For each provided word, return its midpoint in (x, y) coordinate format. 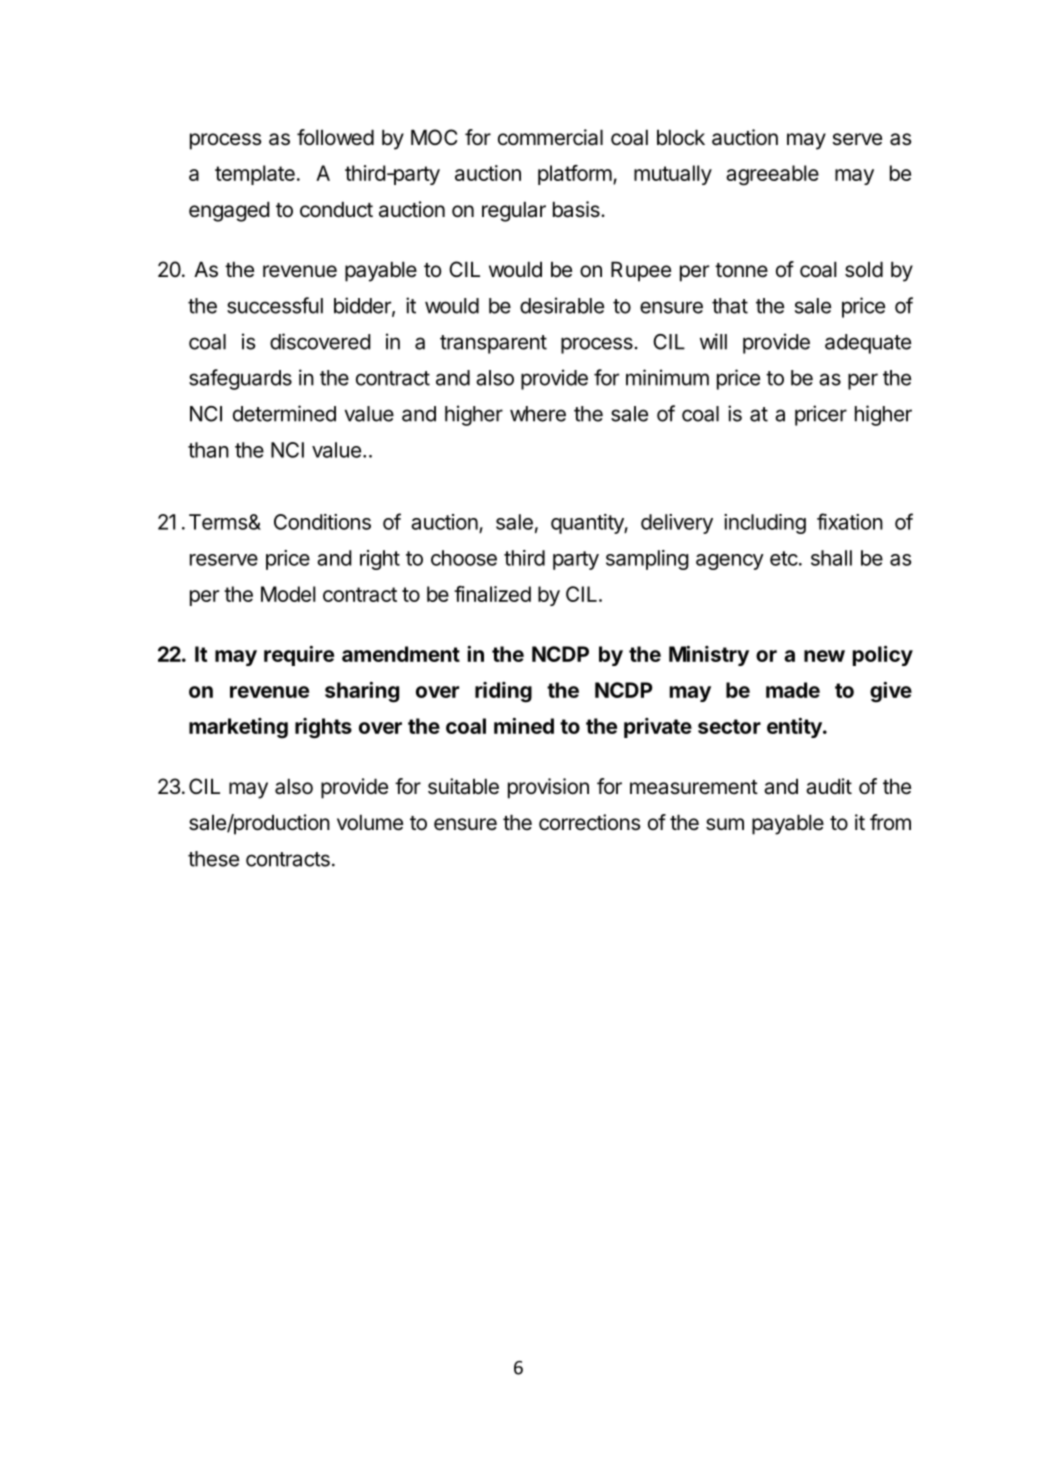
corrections (589, 822)
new (824, 656)
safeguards (240, 379)
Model (288, 594)
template (255, 175)
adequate (868, 344)
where (538, 414)
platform (575, 175)
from (890, 822)
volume (370, 822)
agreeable (772, 175)
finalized (492, 594)
